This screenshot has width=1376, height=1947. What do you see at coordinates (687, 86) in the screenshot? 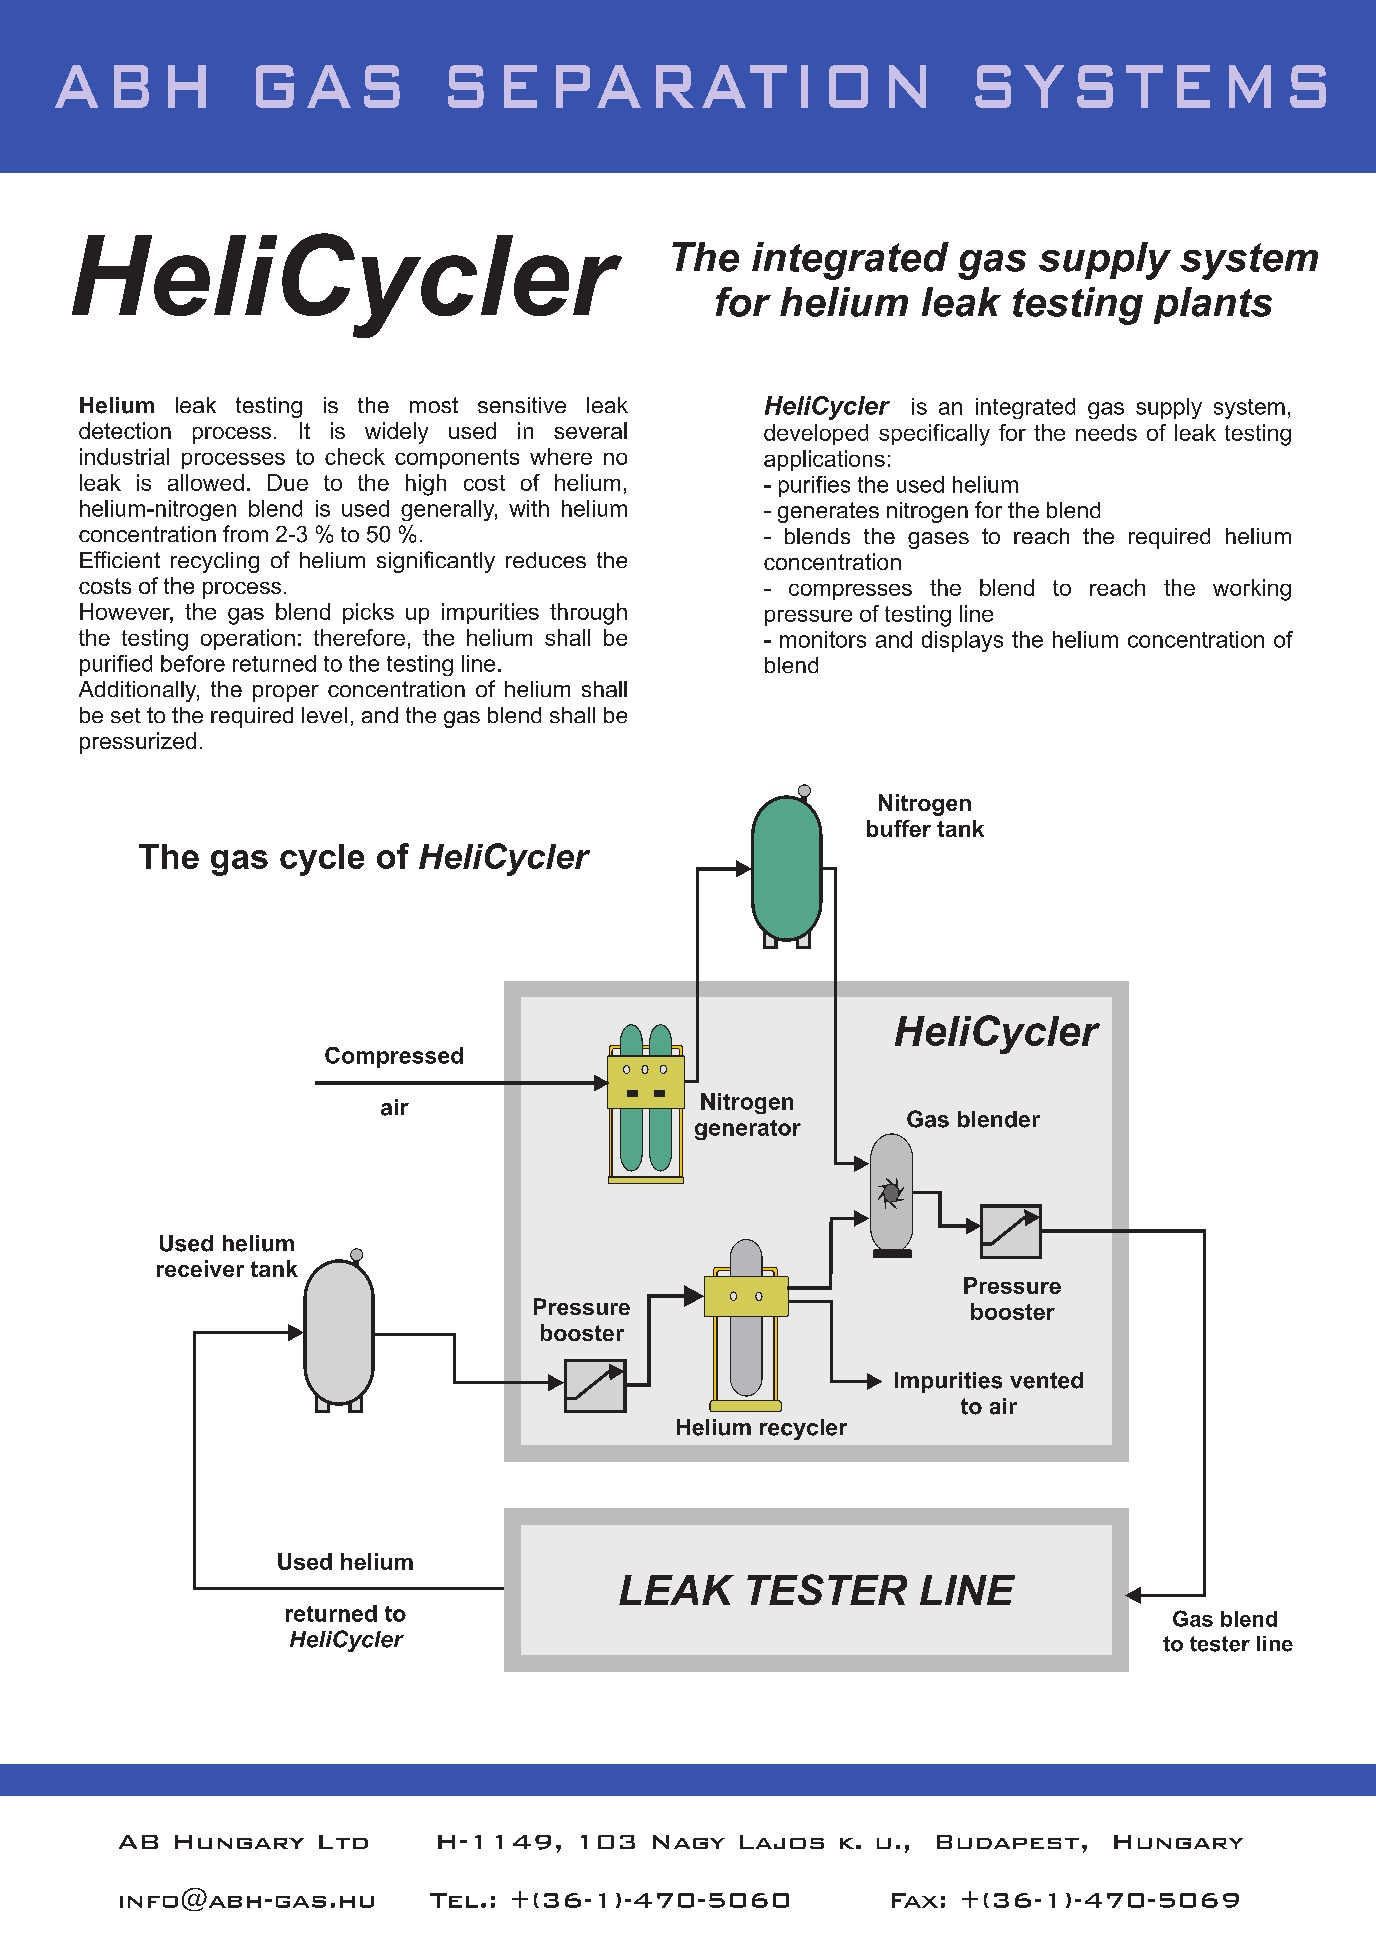
I see `SEPARATION` at bounding box center [687, 86].
